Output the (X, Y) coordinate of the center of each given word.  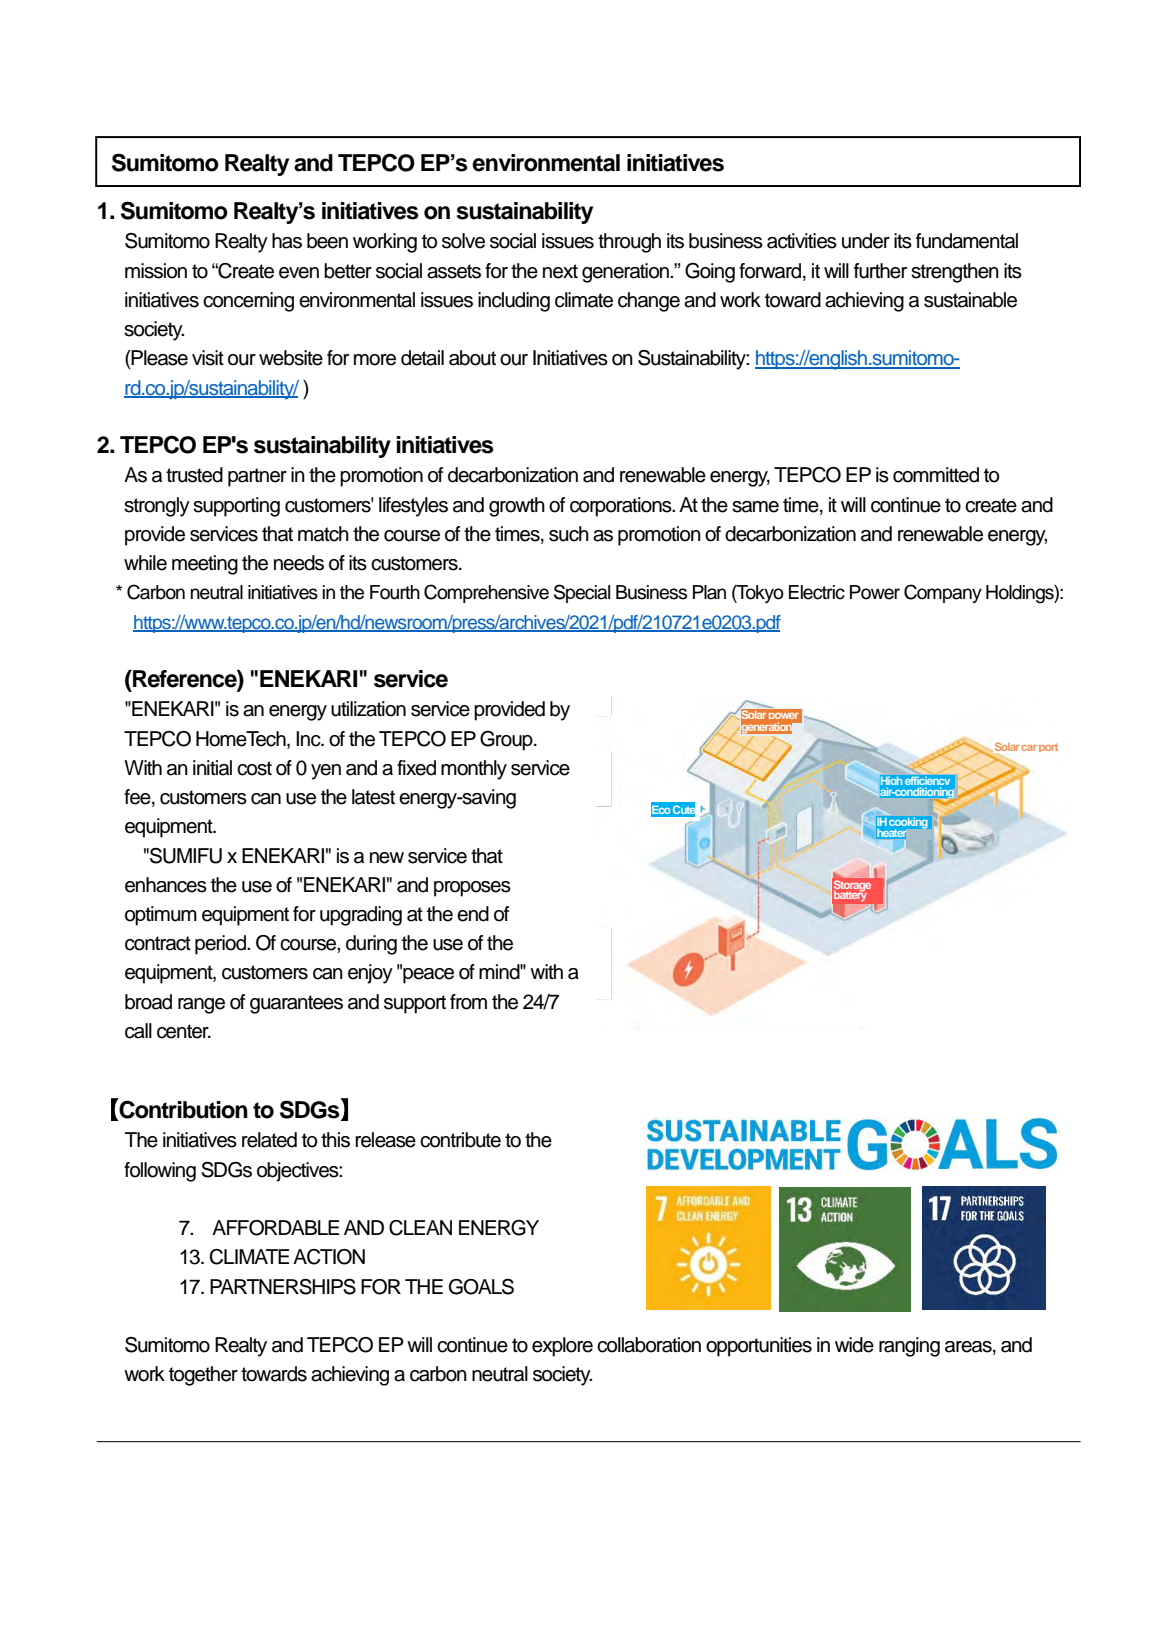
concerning (248, 302)
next (560, 271)
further (880, 271)
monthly (474, 770)
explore (562, 1347)
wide (854, 1345)
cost (254, 768)
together (203, 1376)
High (891, 783)
